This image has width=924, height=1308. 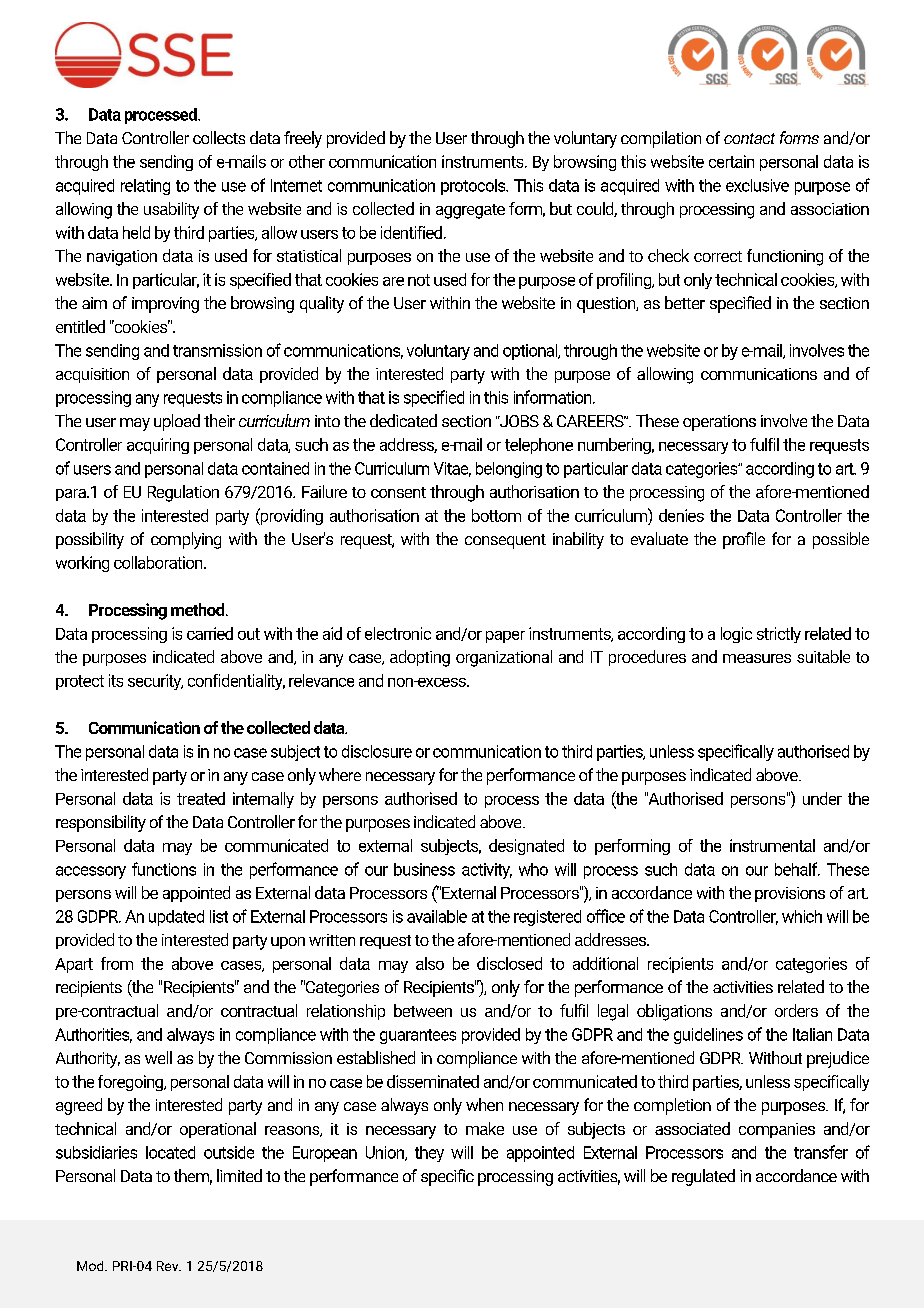 I want to click on acquiring, so click(x=158, y=446).
